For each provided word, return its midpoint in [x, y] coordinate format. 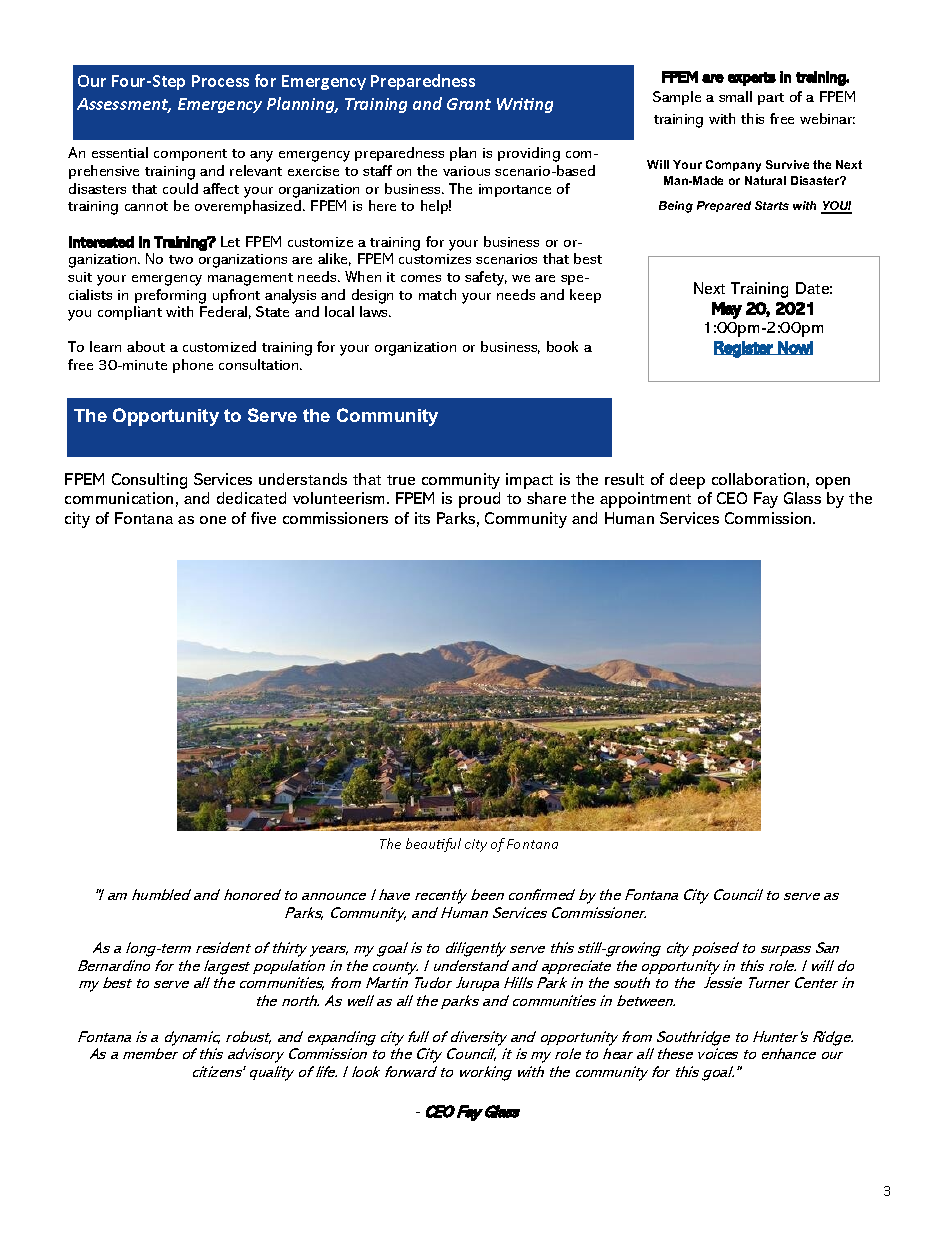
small [735, 96]
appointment [645, 500]
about [146, 346]
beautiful [433, 845]
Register [744, 349]
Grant [469, 104]
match [437, 294]
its [422, 518]
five [263, 518]
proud [479, 500]
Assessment [124, 105]
